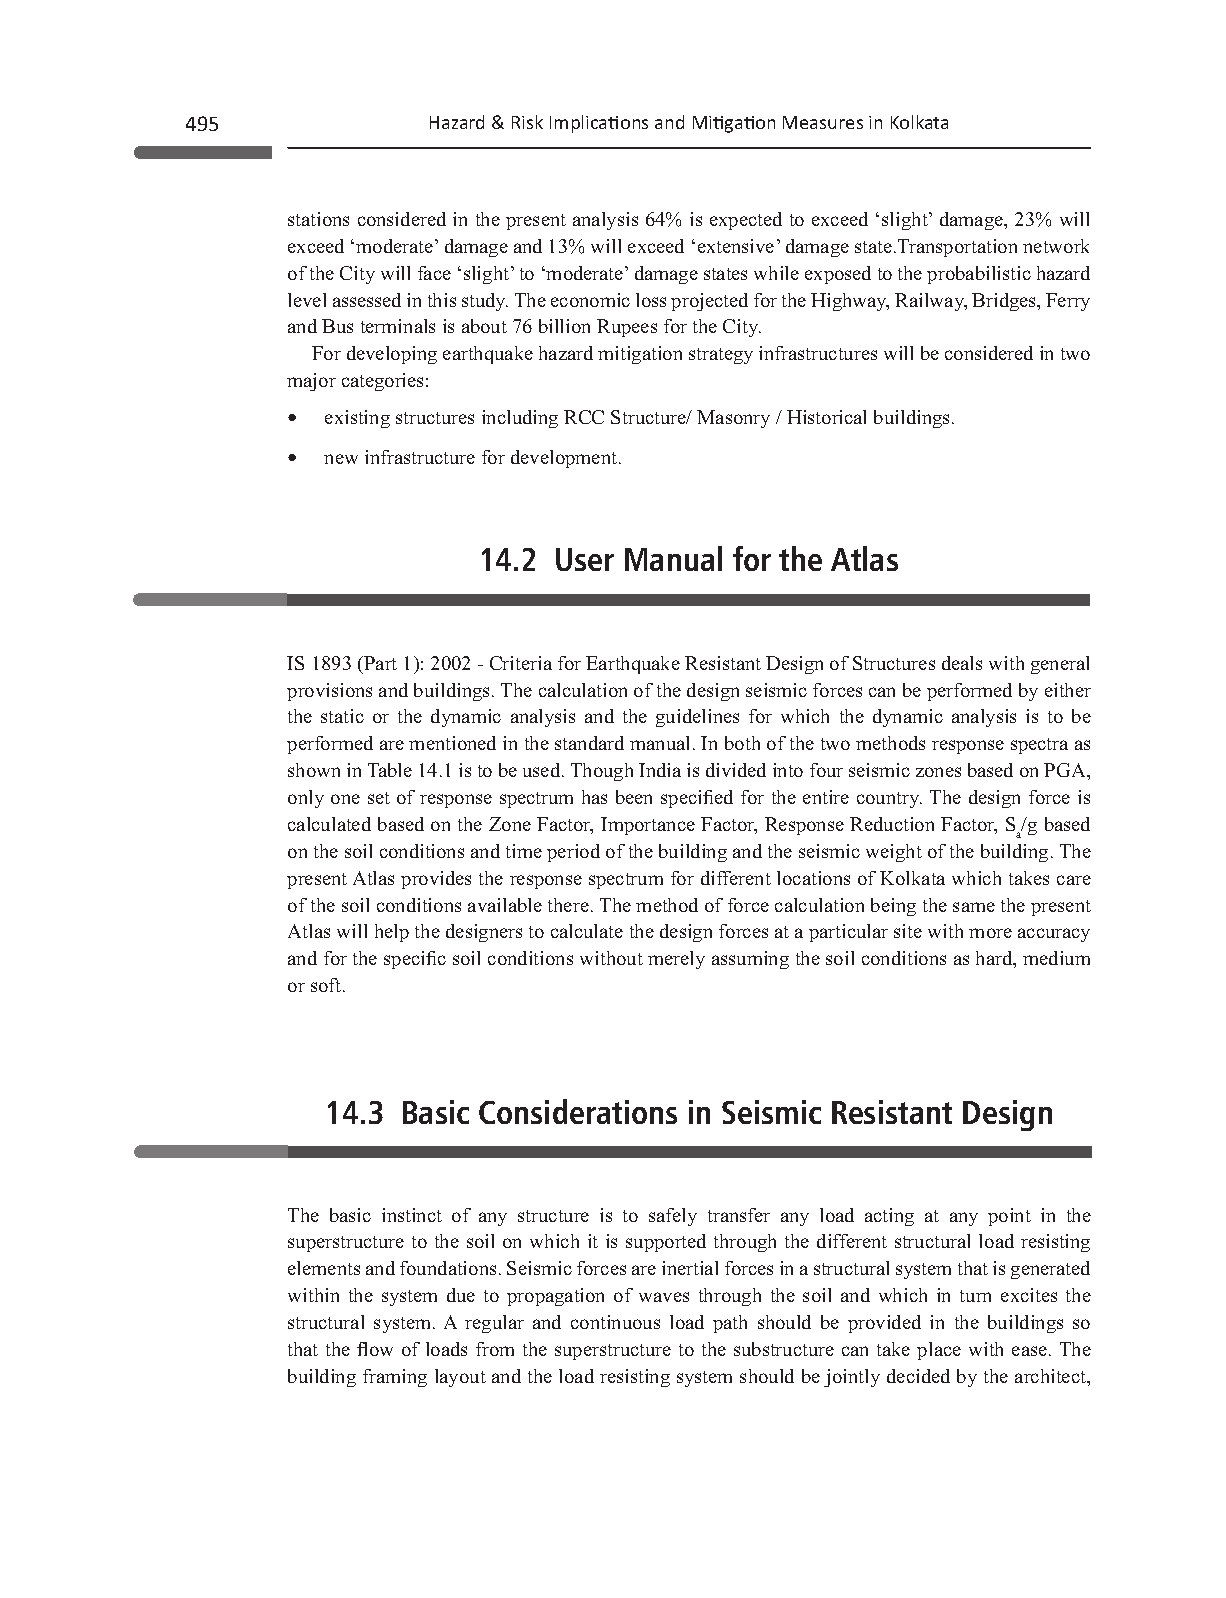 The height and width of the page is (1598, 1226). I want to click on flow, so click(375, 1349).
